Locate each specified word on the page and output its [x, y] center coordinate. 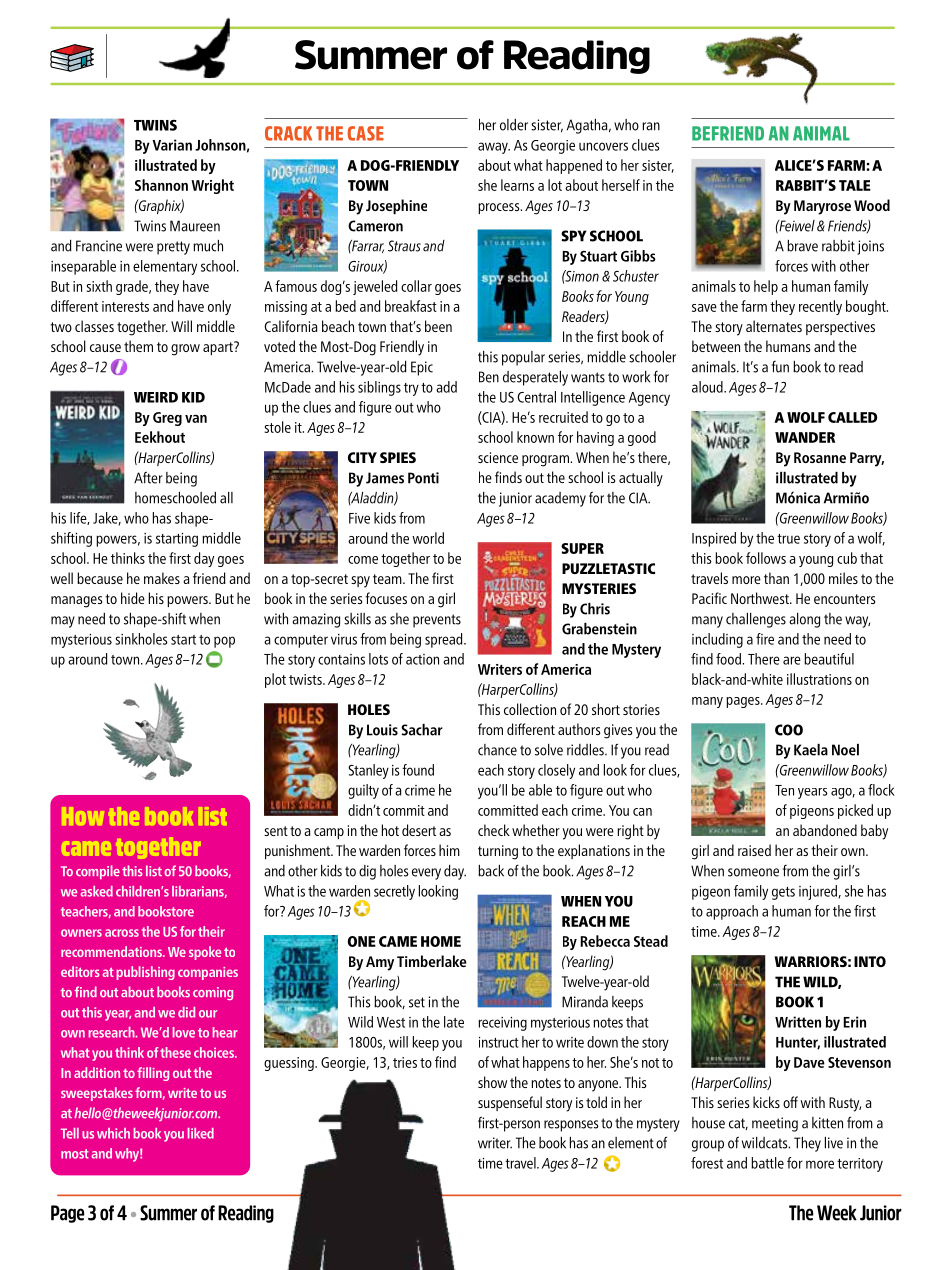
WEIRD [156, 397]
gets [783, 893]
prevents [437, 621]
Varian [172, 145]
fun [780, 367]
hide [133, 598]
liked [201, 1133]
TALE [855, 185]
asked [96, 891]
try [411, 389]
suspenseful [510, 1103]
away [494, 148]
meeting [775, 1124]
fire [765, 639]
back [491, 871]
